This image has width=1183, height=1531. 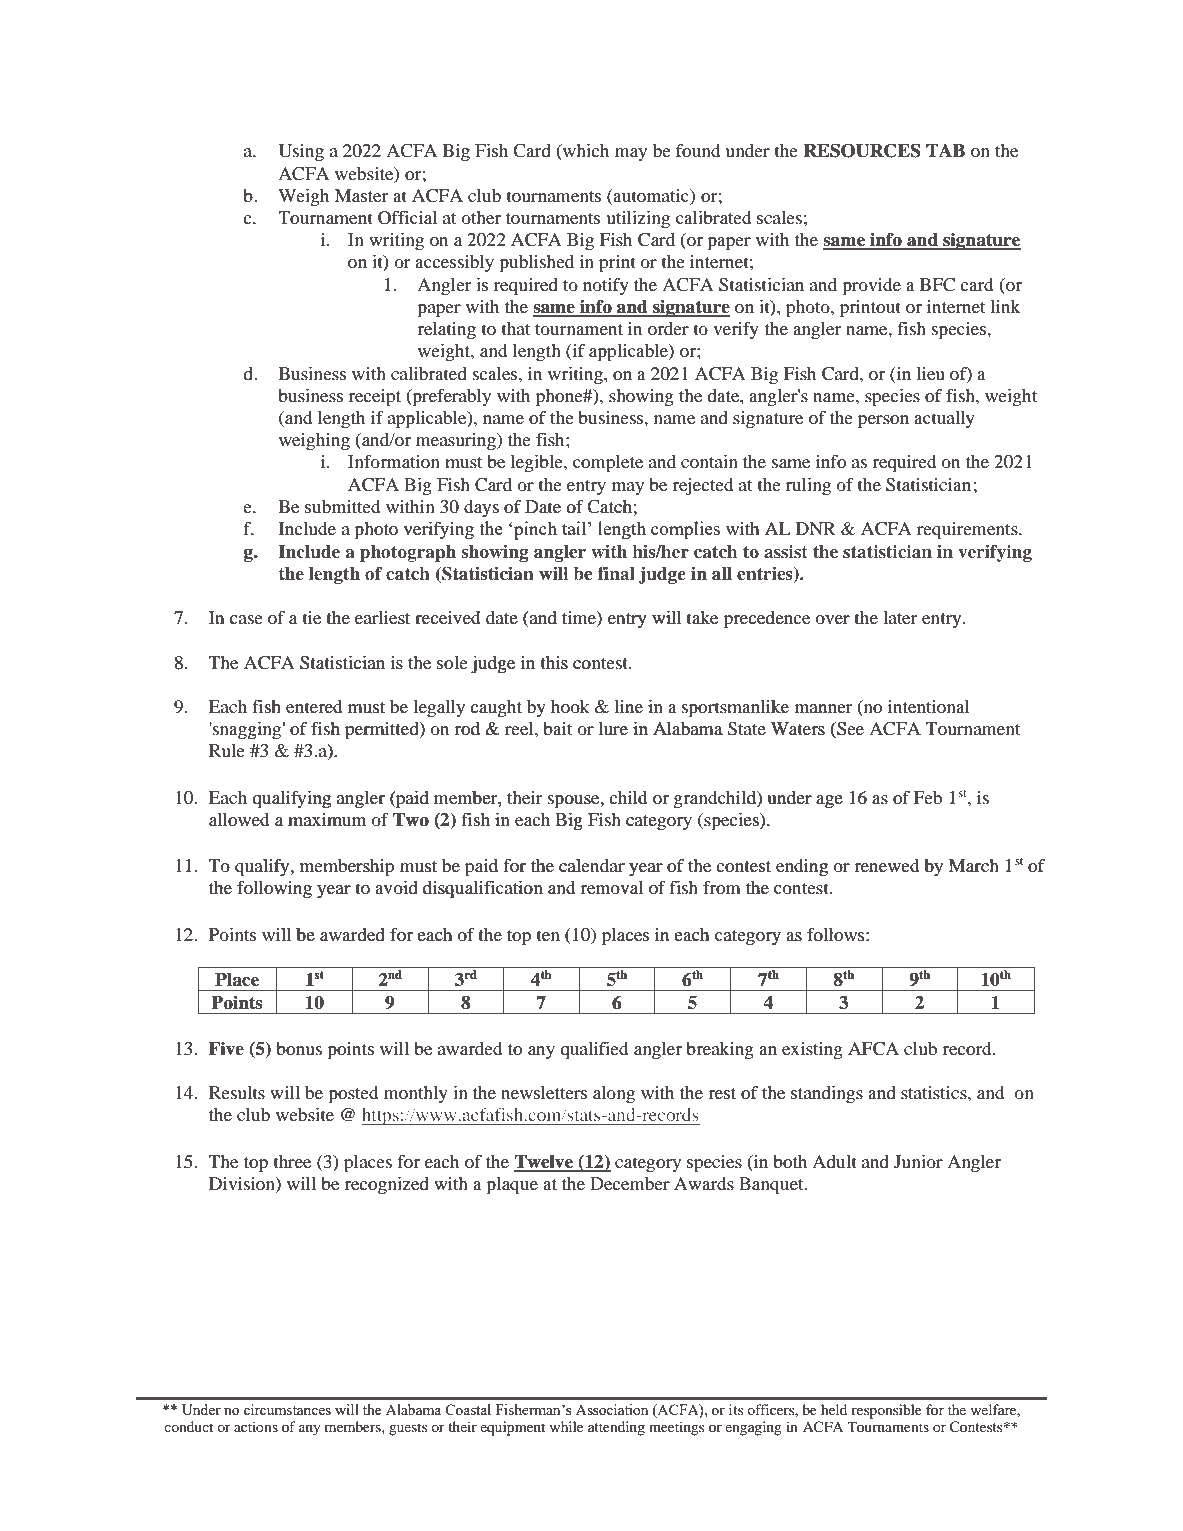 I want to click on complete, so click(x=608, y=464).
